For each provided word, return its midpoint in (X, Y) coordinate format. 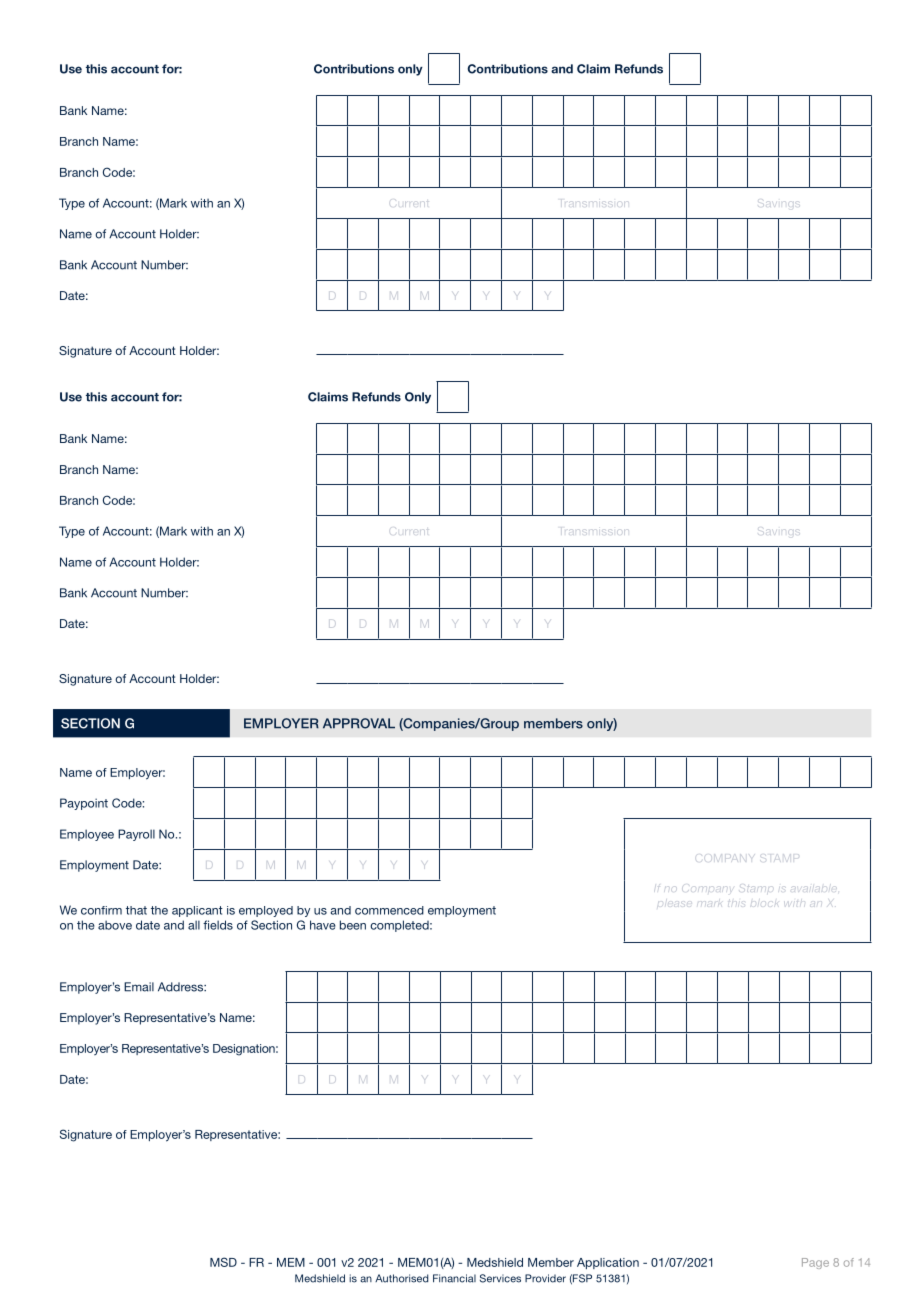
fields (218, 925)
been (353, 925)
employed (266, 911)
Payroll (136, 835)
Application (608, 1263)
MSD (223, 1262)
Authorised (402, 1278)
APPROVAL (359, 723)
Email (139, 987)
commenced (389, 910)
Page (815, 1263)
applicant (197, 911)
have (323, 925)
